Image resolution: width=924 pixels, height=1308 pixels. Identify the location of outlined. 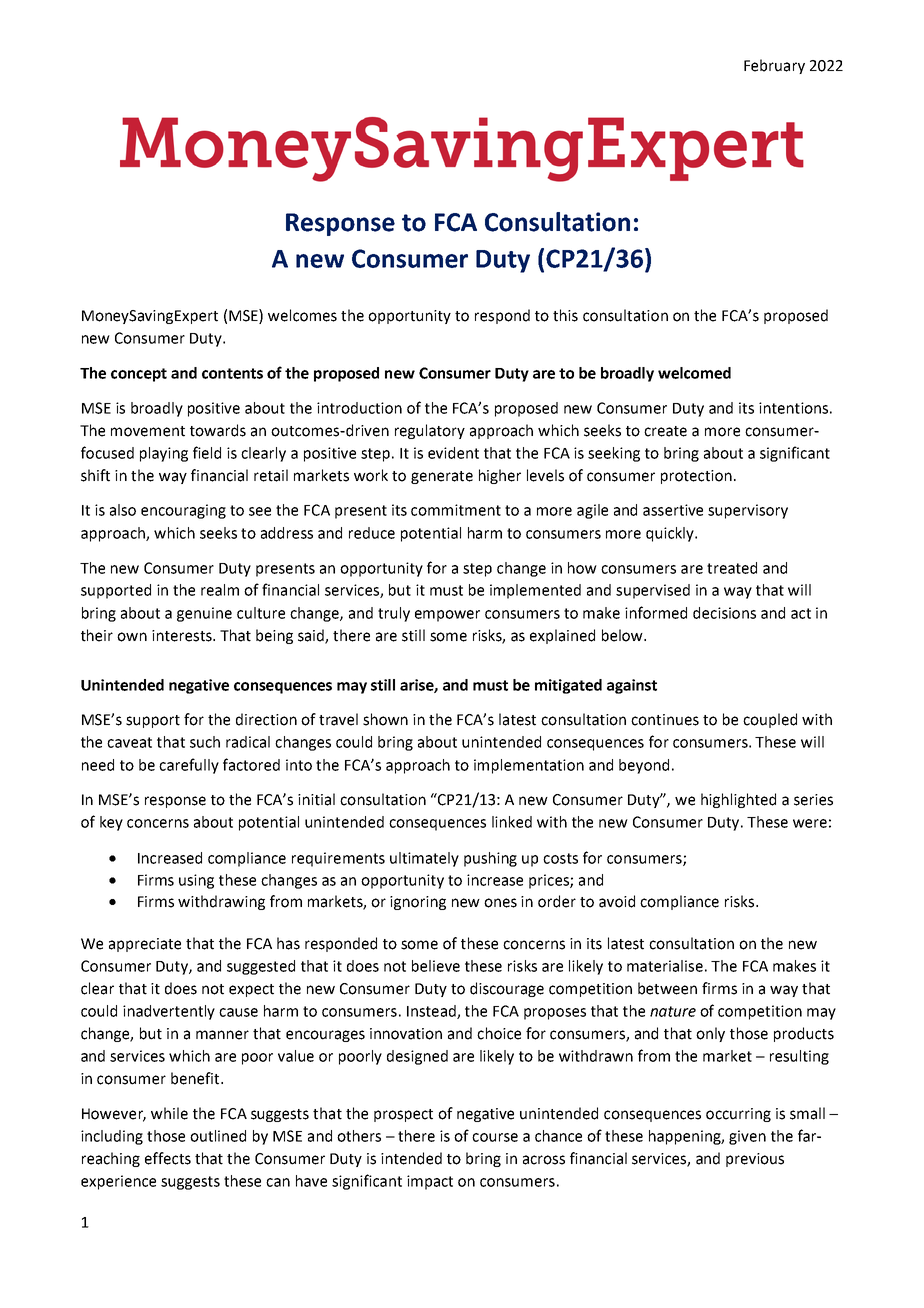
(218, 1136).
